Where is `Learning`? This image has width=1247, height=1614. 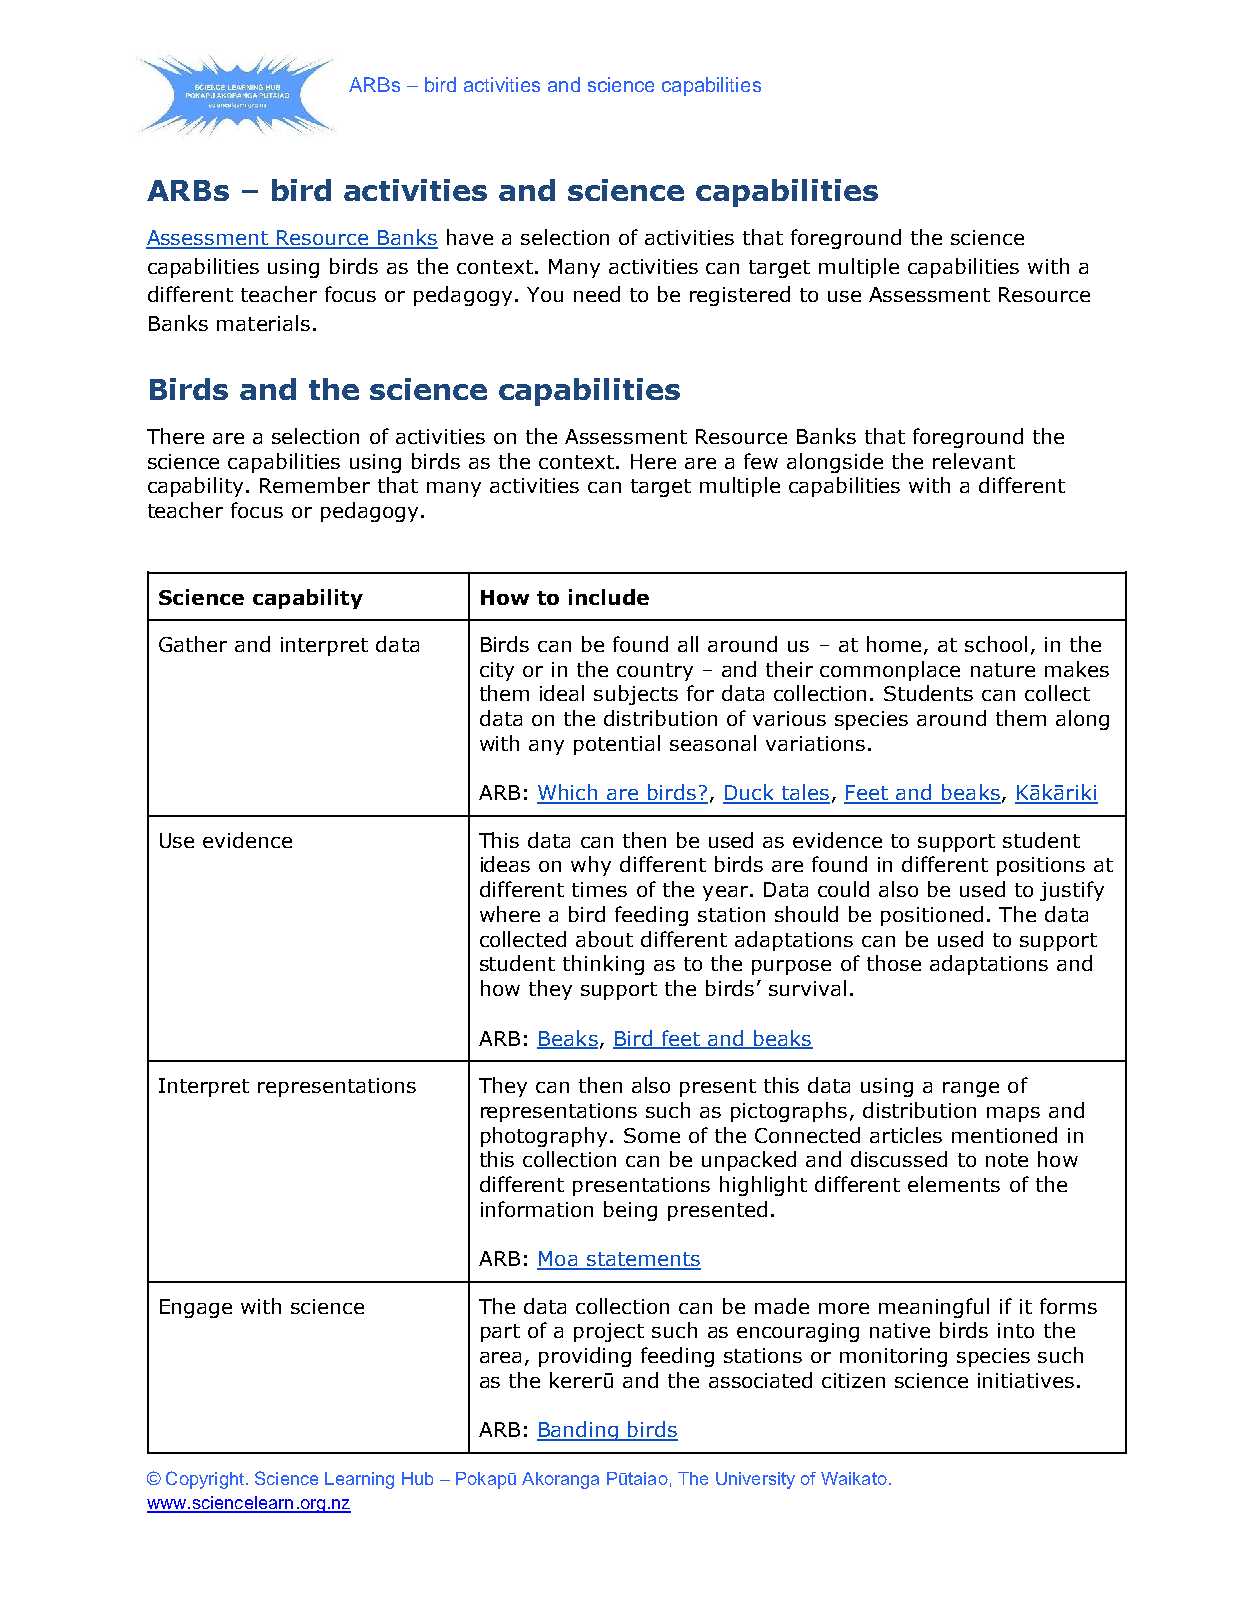
Learning is located at coordinates (359, 1480).
